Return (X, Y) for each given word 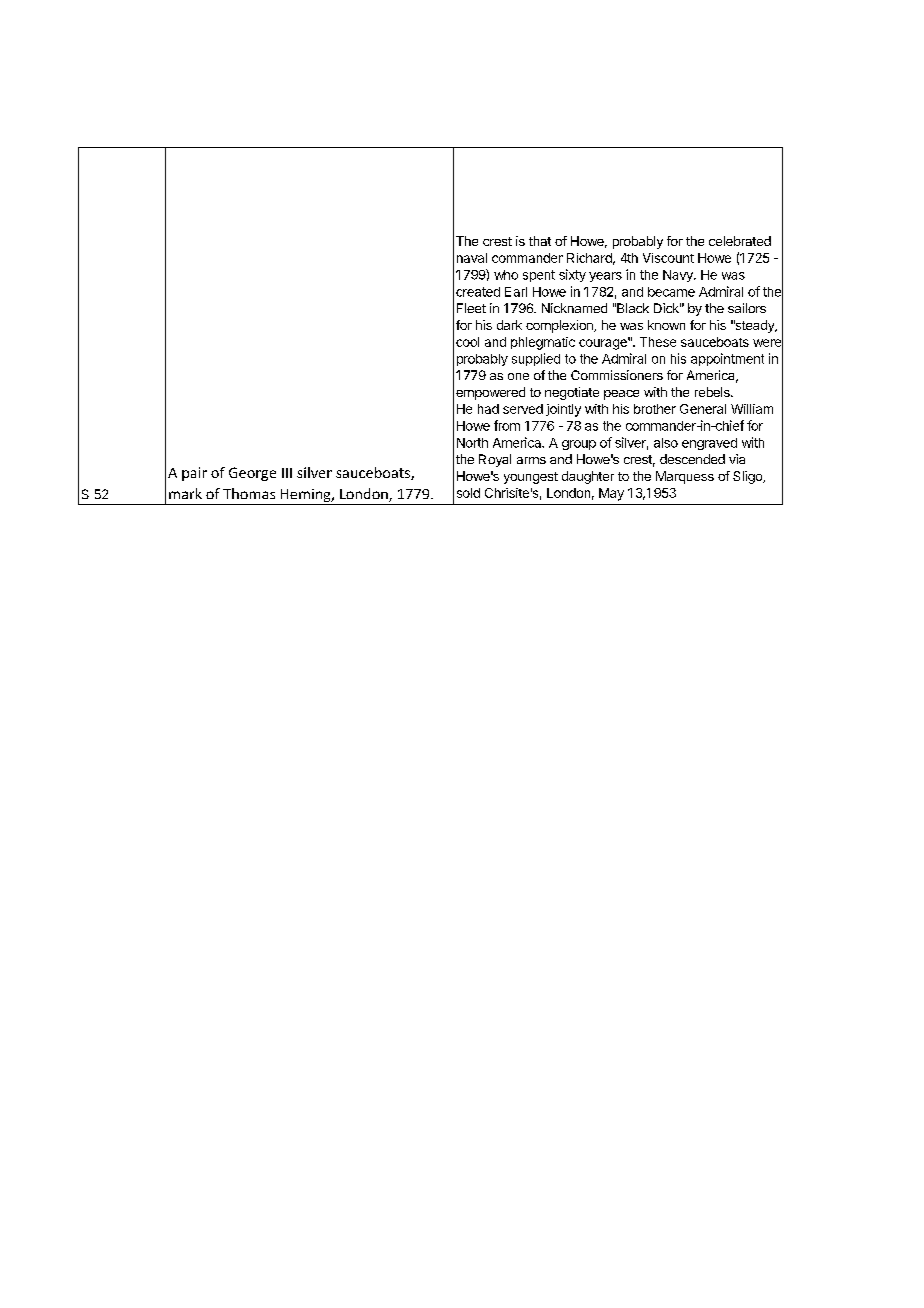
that (540, 241)
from (507, 425)
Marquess (685, 477)
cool (467, 342)
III (287, 473)
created (478, 292)
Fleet (471, 308)
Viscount (668, 258)
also (666, 443)
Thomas (249, 493)
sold (468, 493)
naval (472, 258)
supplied (536, 359)
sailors (747, 308)
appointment (727, 359)
